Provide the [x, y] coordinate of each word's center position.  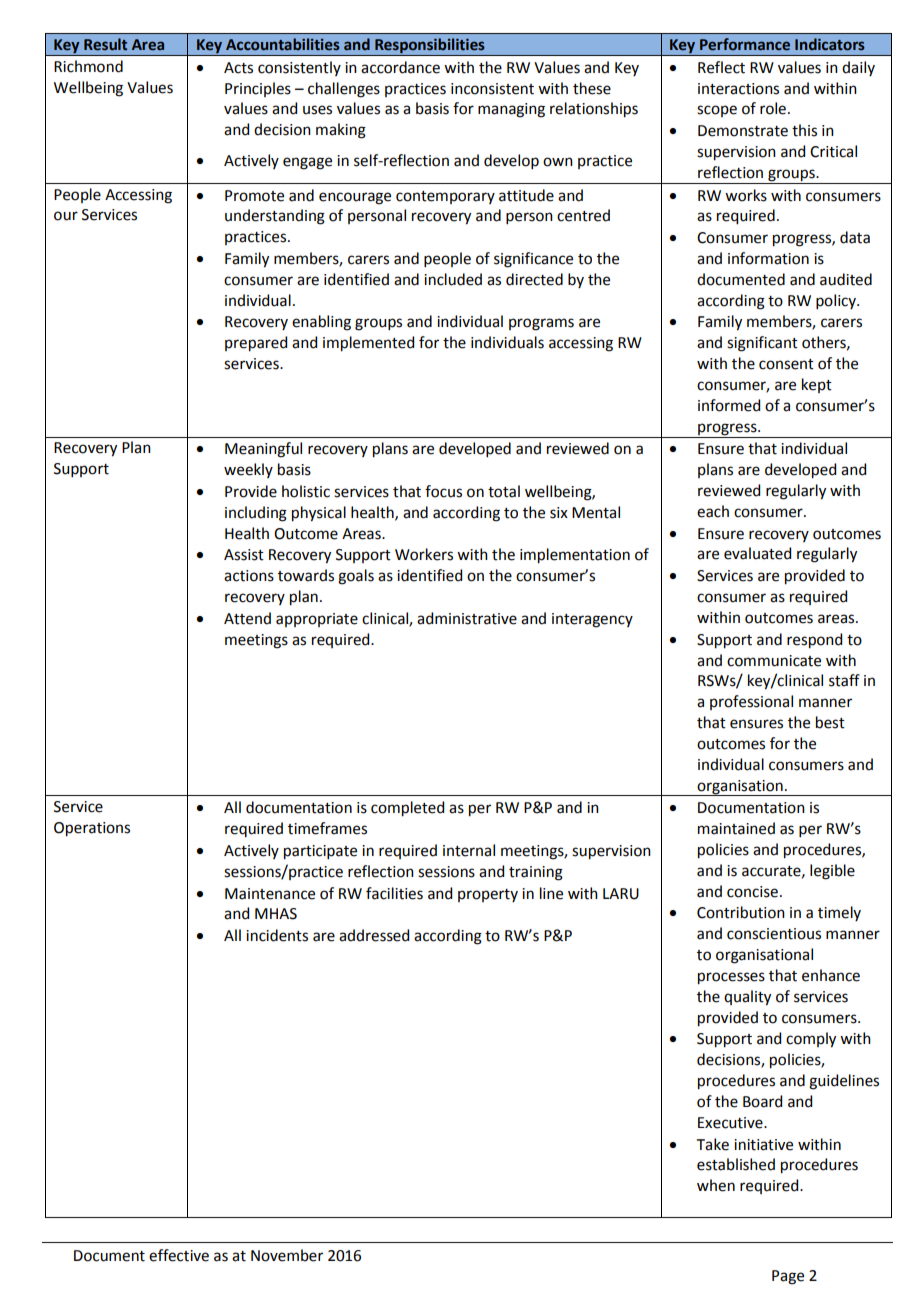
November [287, 1255]
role [773, 108]
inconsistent [492, 89]
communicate [774, 661]
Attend [247, 618]
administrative [467, 618]
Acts [238, 68]
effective [179, 1255]
